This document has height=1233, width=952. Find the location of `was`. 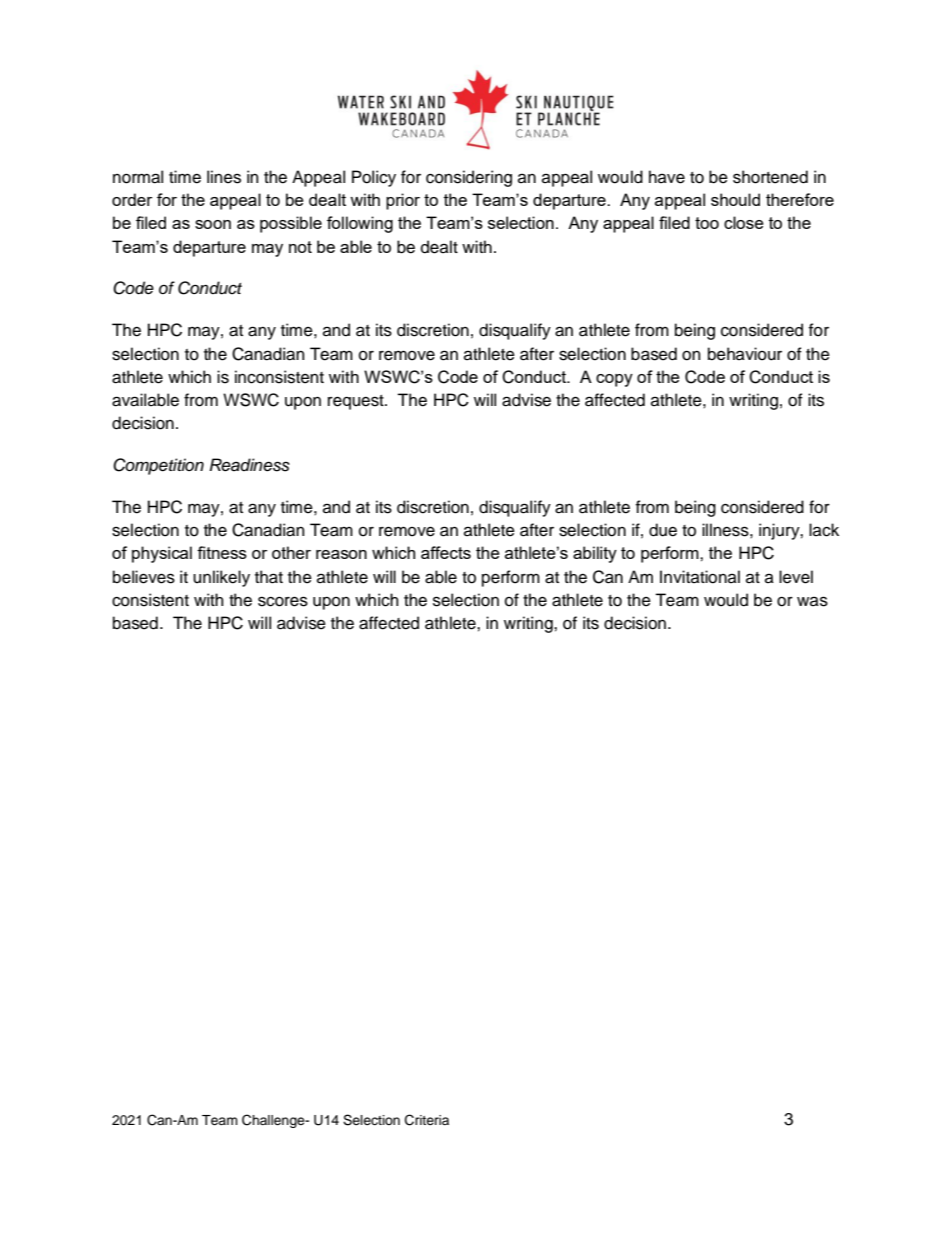

was is located at coordinates (812, 601).
